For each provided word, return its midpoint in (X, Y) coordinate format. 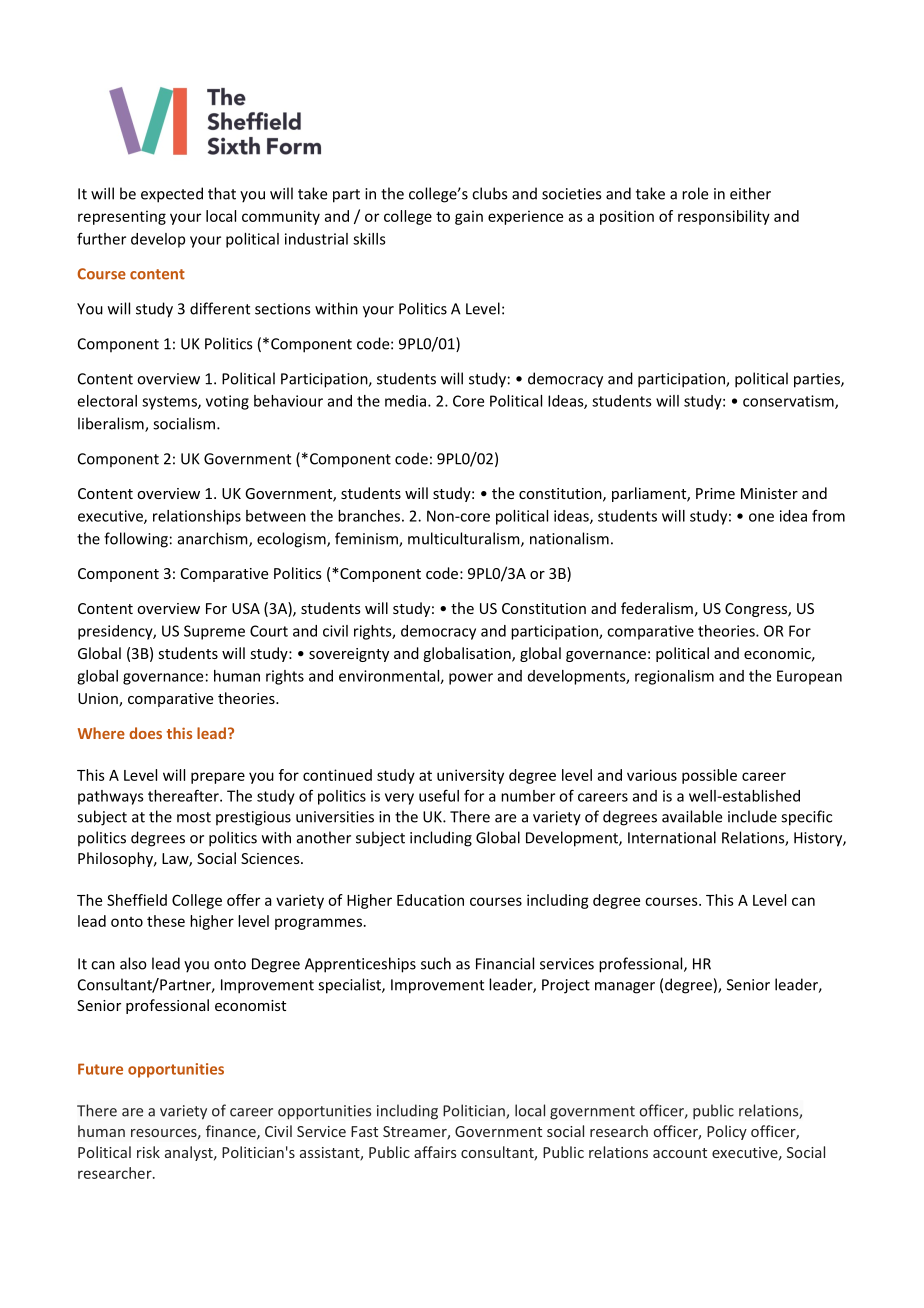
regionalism (674, 677)
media (405, 401)
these (166, 921)
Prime (715, 493)
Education (430, 900)
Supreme (214, 632)
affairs (435, 1152)
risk (148, 1152)
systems (170, 403)
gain (469, 217)
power (471, 679)
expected (172, 195)
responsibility (724, 217)
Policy (727, 1132)
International (672, 837)
